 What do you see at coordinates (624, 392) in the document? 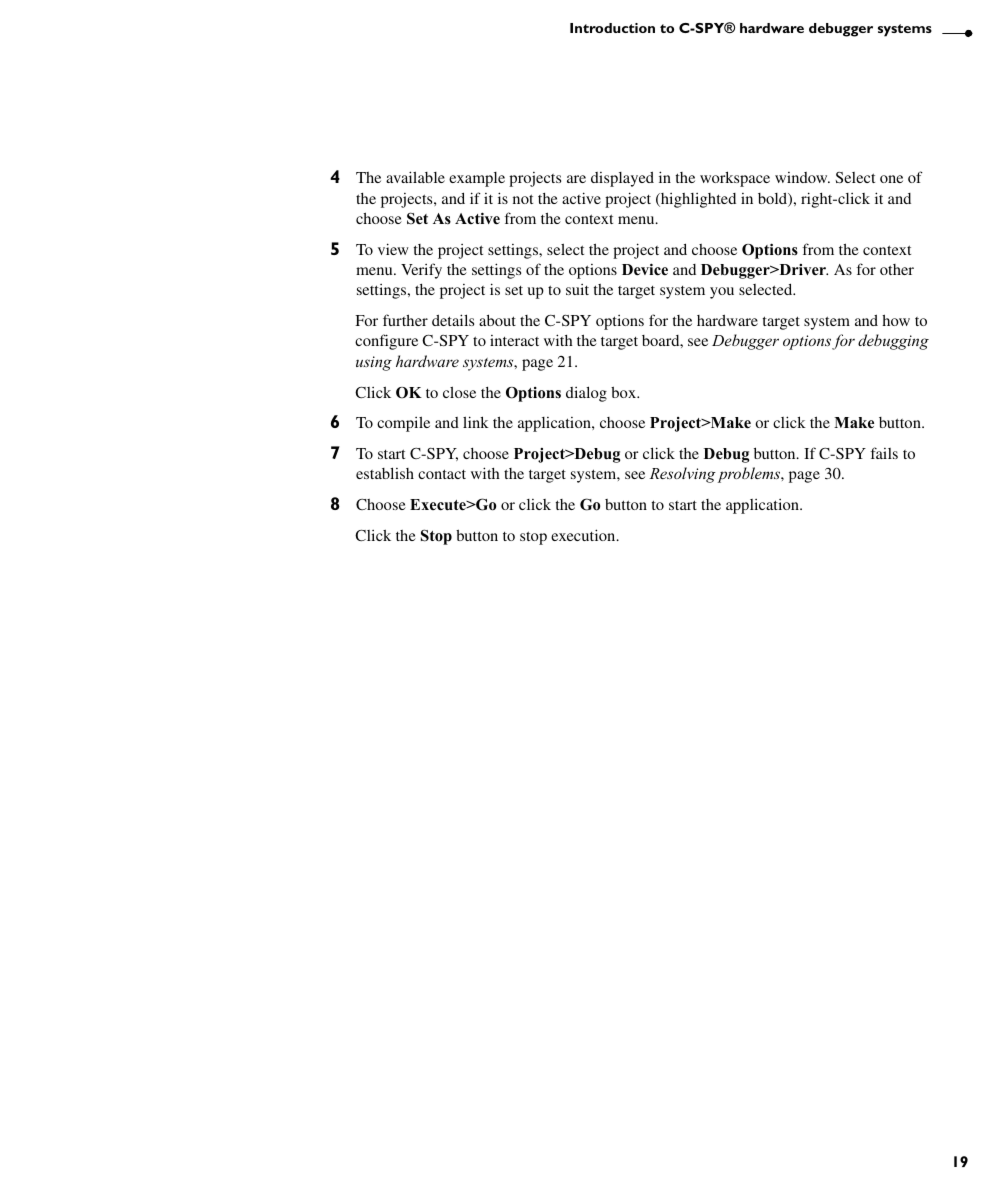
I see `box` at bounding box center [624, 392].
